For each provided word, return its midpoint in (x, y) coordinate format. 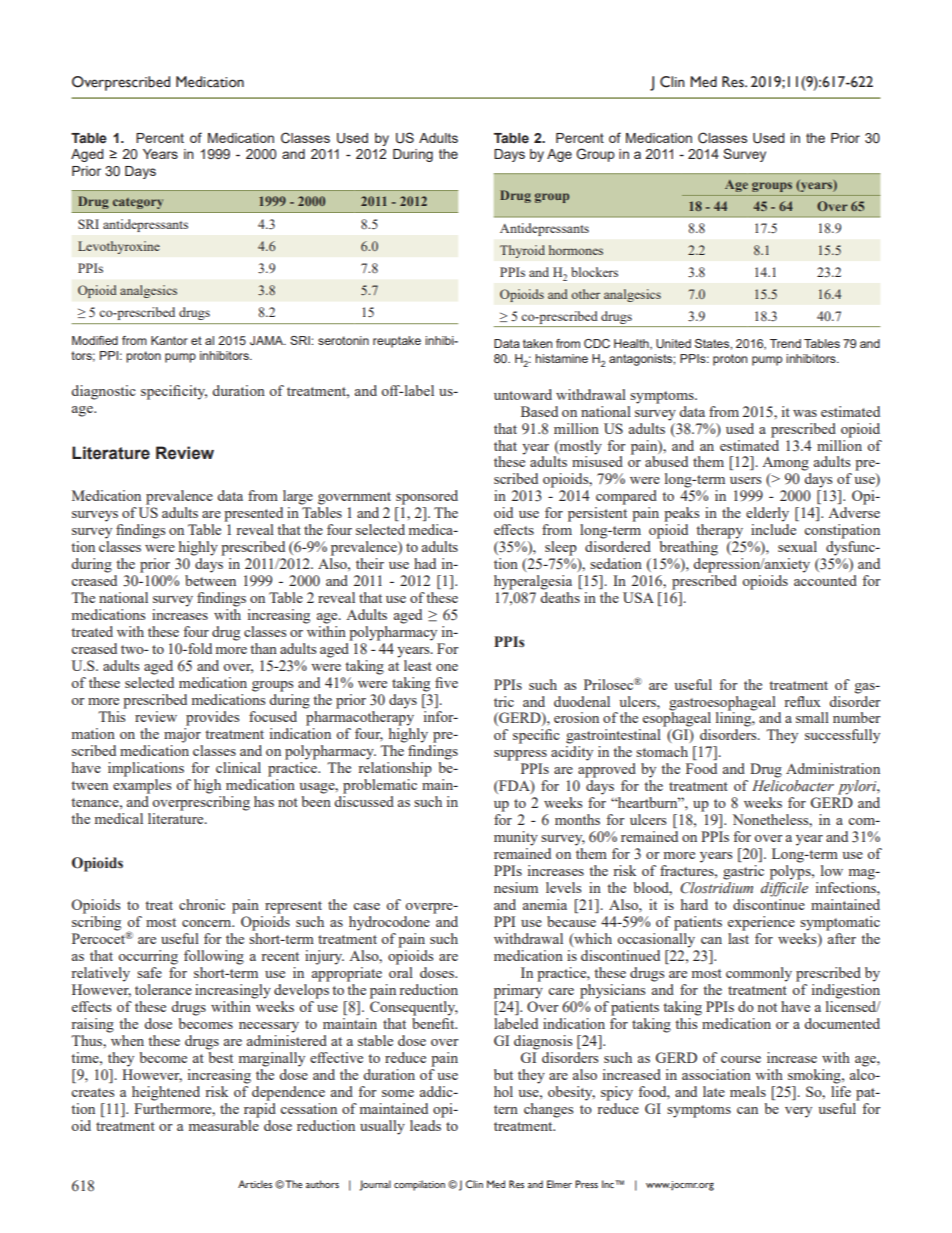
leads (425, 1125)
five (446, 682)
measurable (224, 1125)
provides (212, 718)
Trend (785, 343)
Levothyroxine (119, 247)
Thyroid (522, 251)
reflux (802, 701)
